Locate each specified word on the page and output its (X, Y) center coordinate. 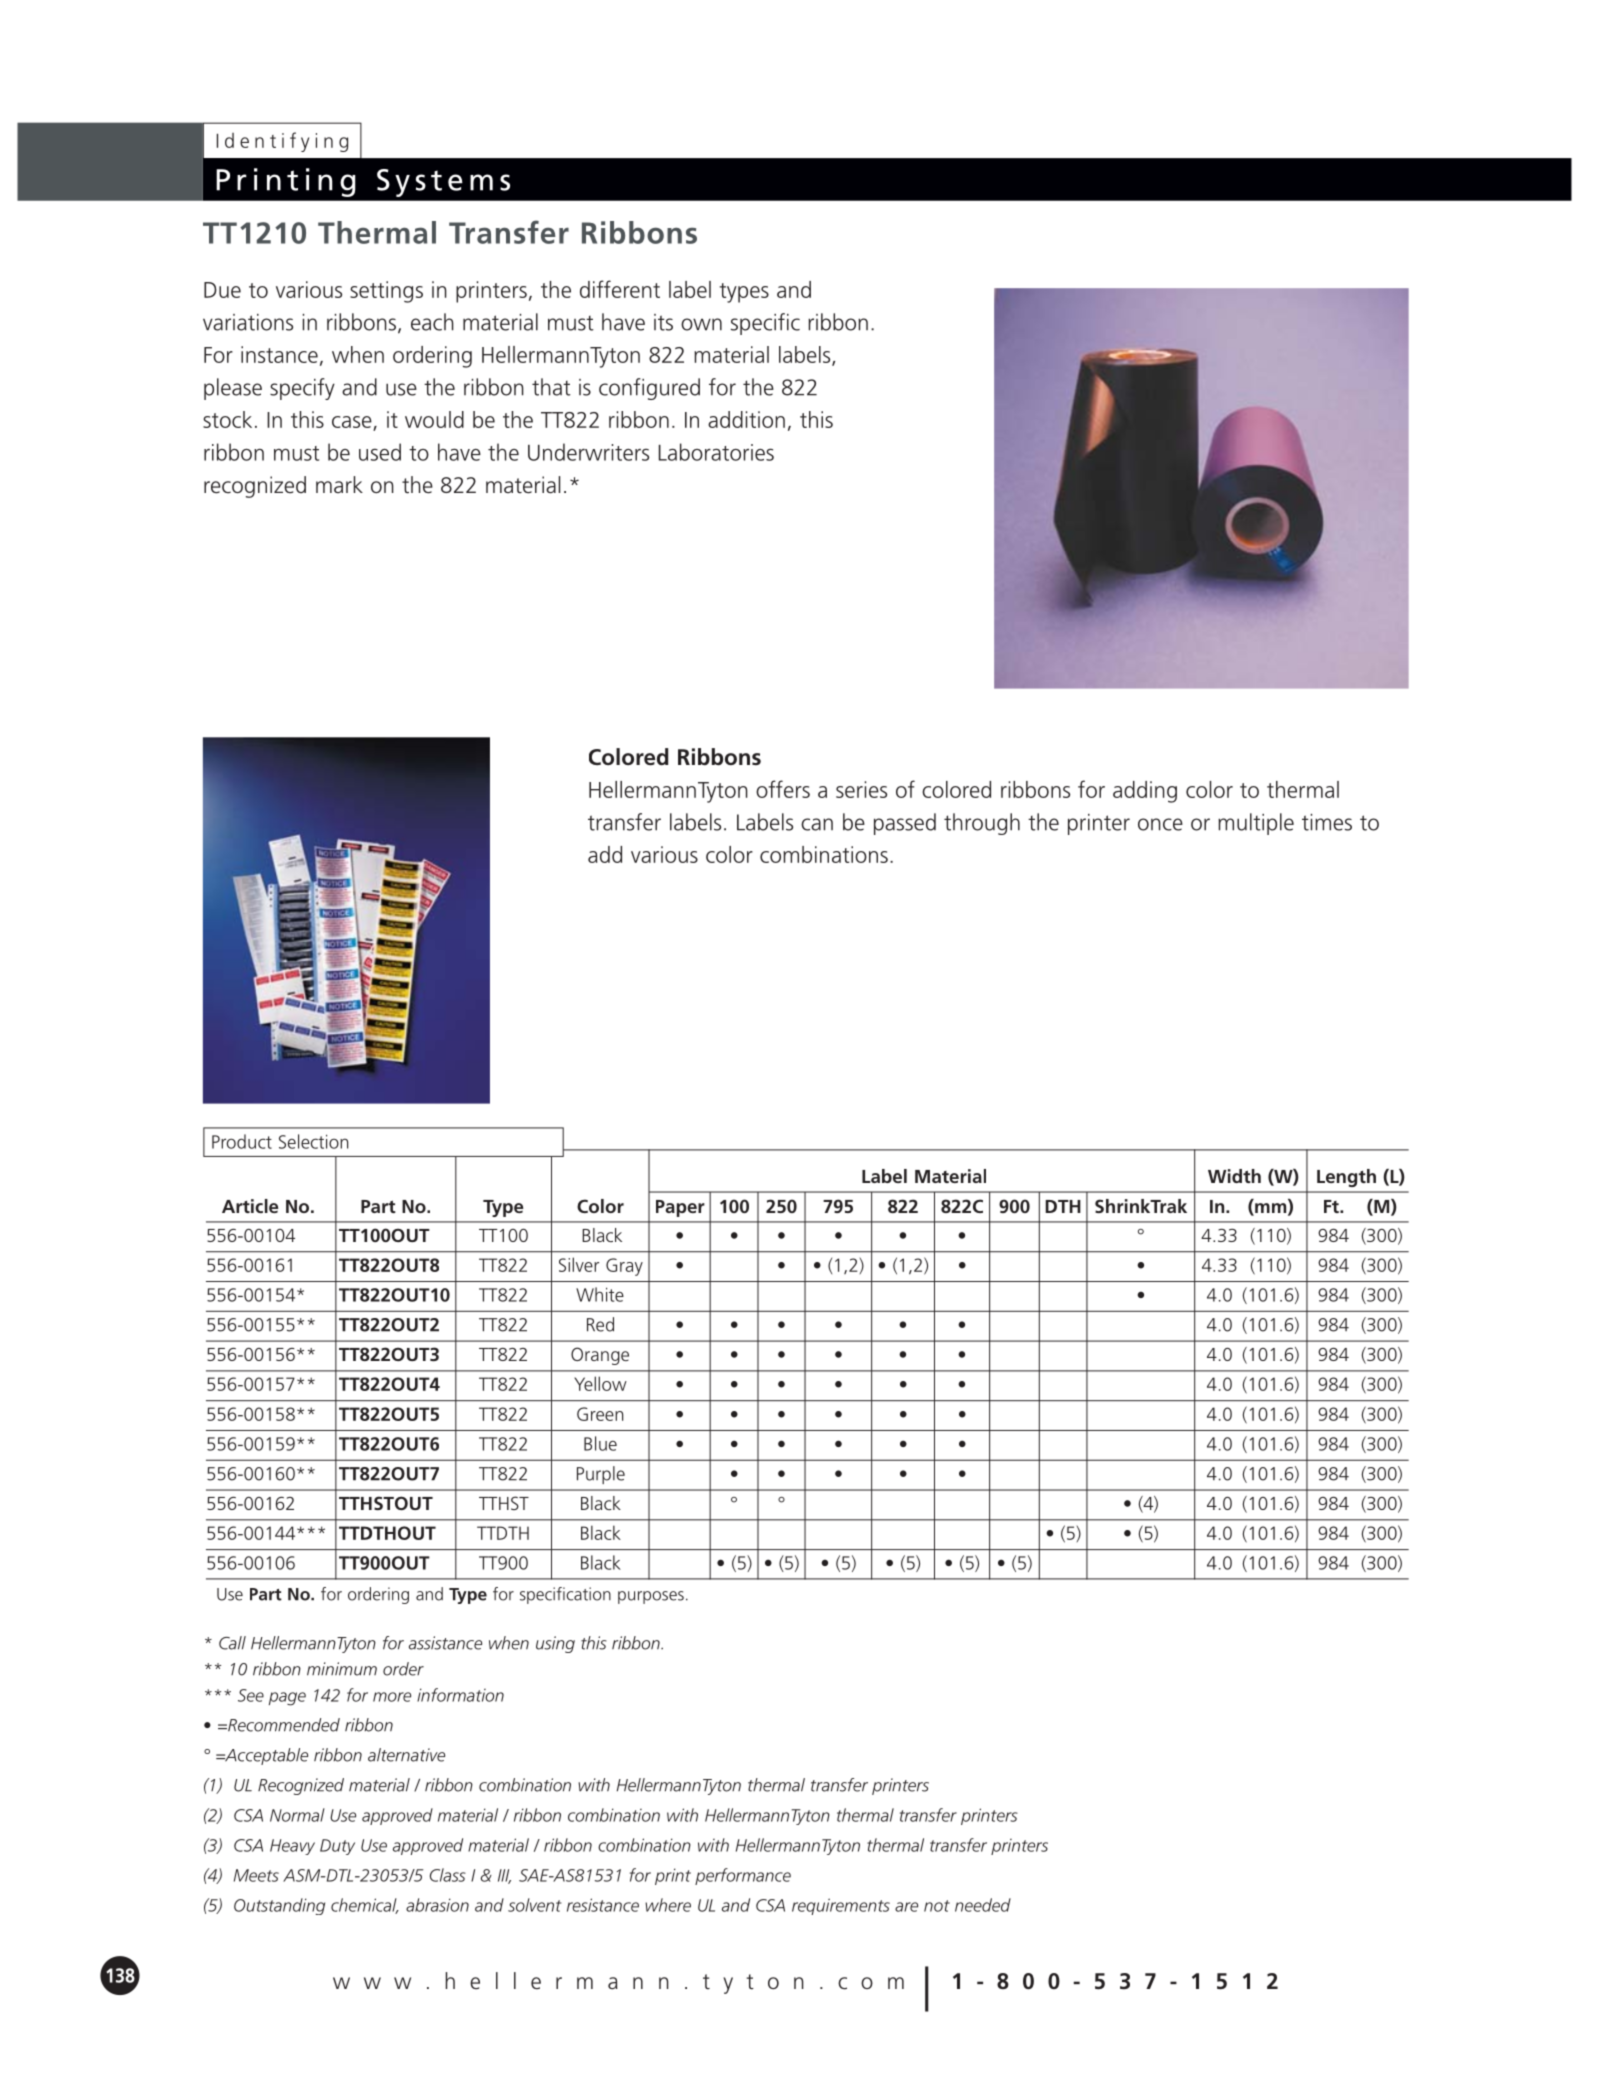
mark (339, 484)
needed (983, 1905)
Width (1234, 1176)
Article (250, 1206)
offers (783, 789)
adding (1145, 792)
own (701, 324)
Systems (443, 183)
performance (743, 1876)
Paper (680, 1208)
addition (746, 419)
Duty (337, 1847)
